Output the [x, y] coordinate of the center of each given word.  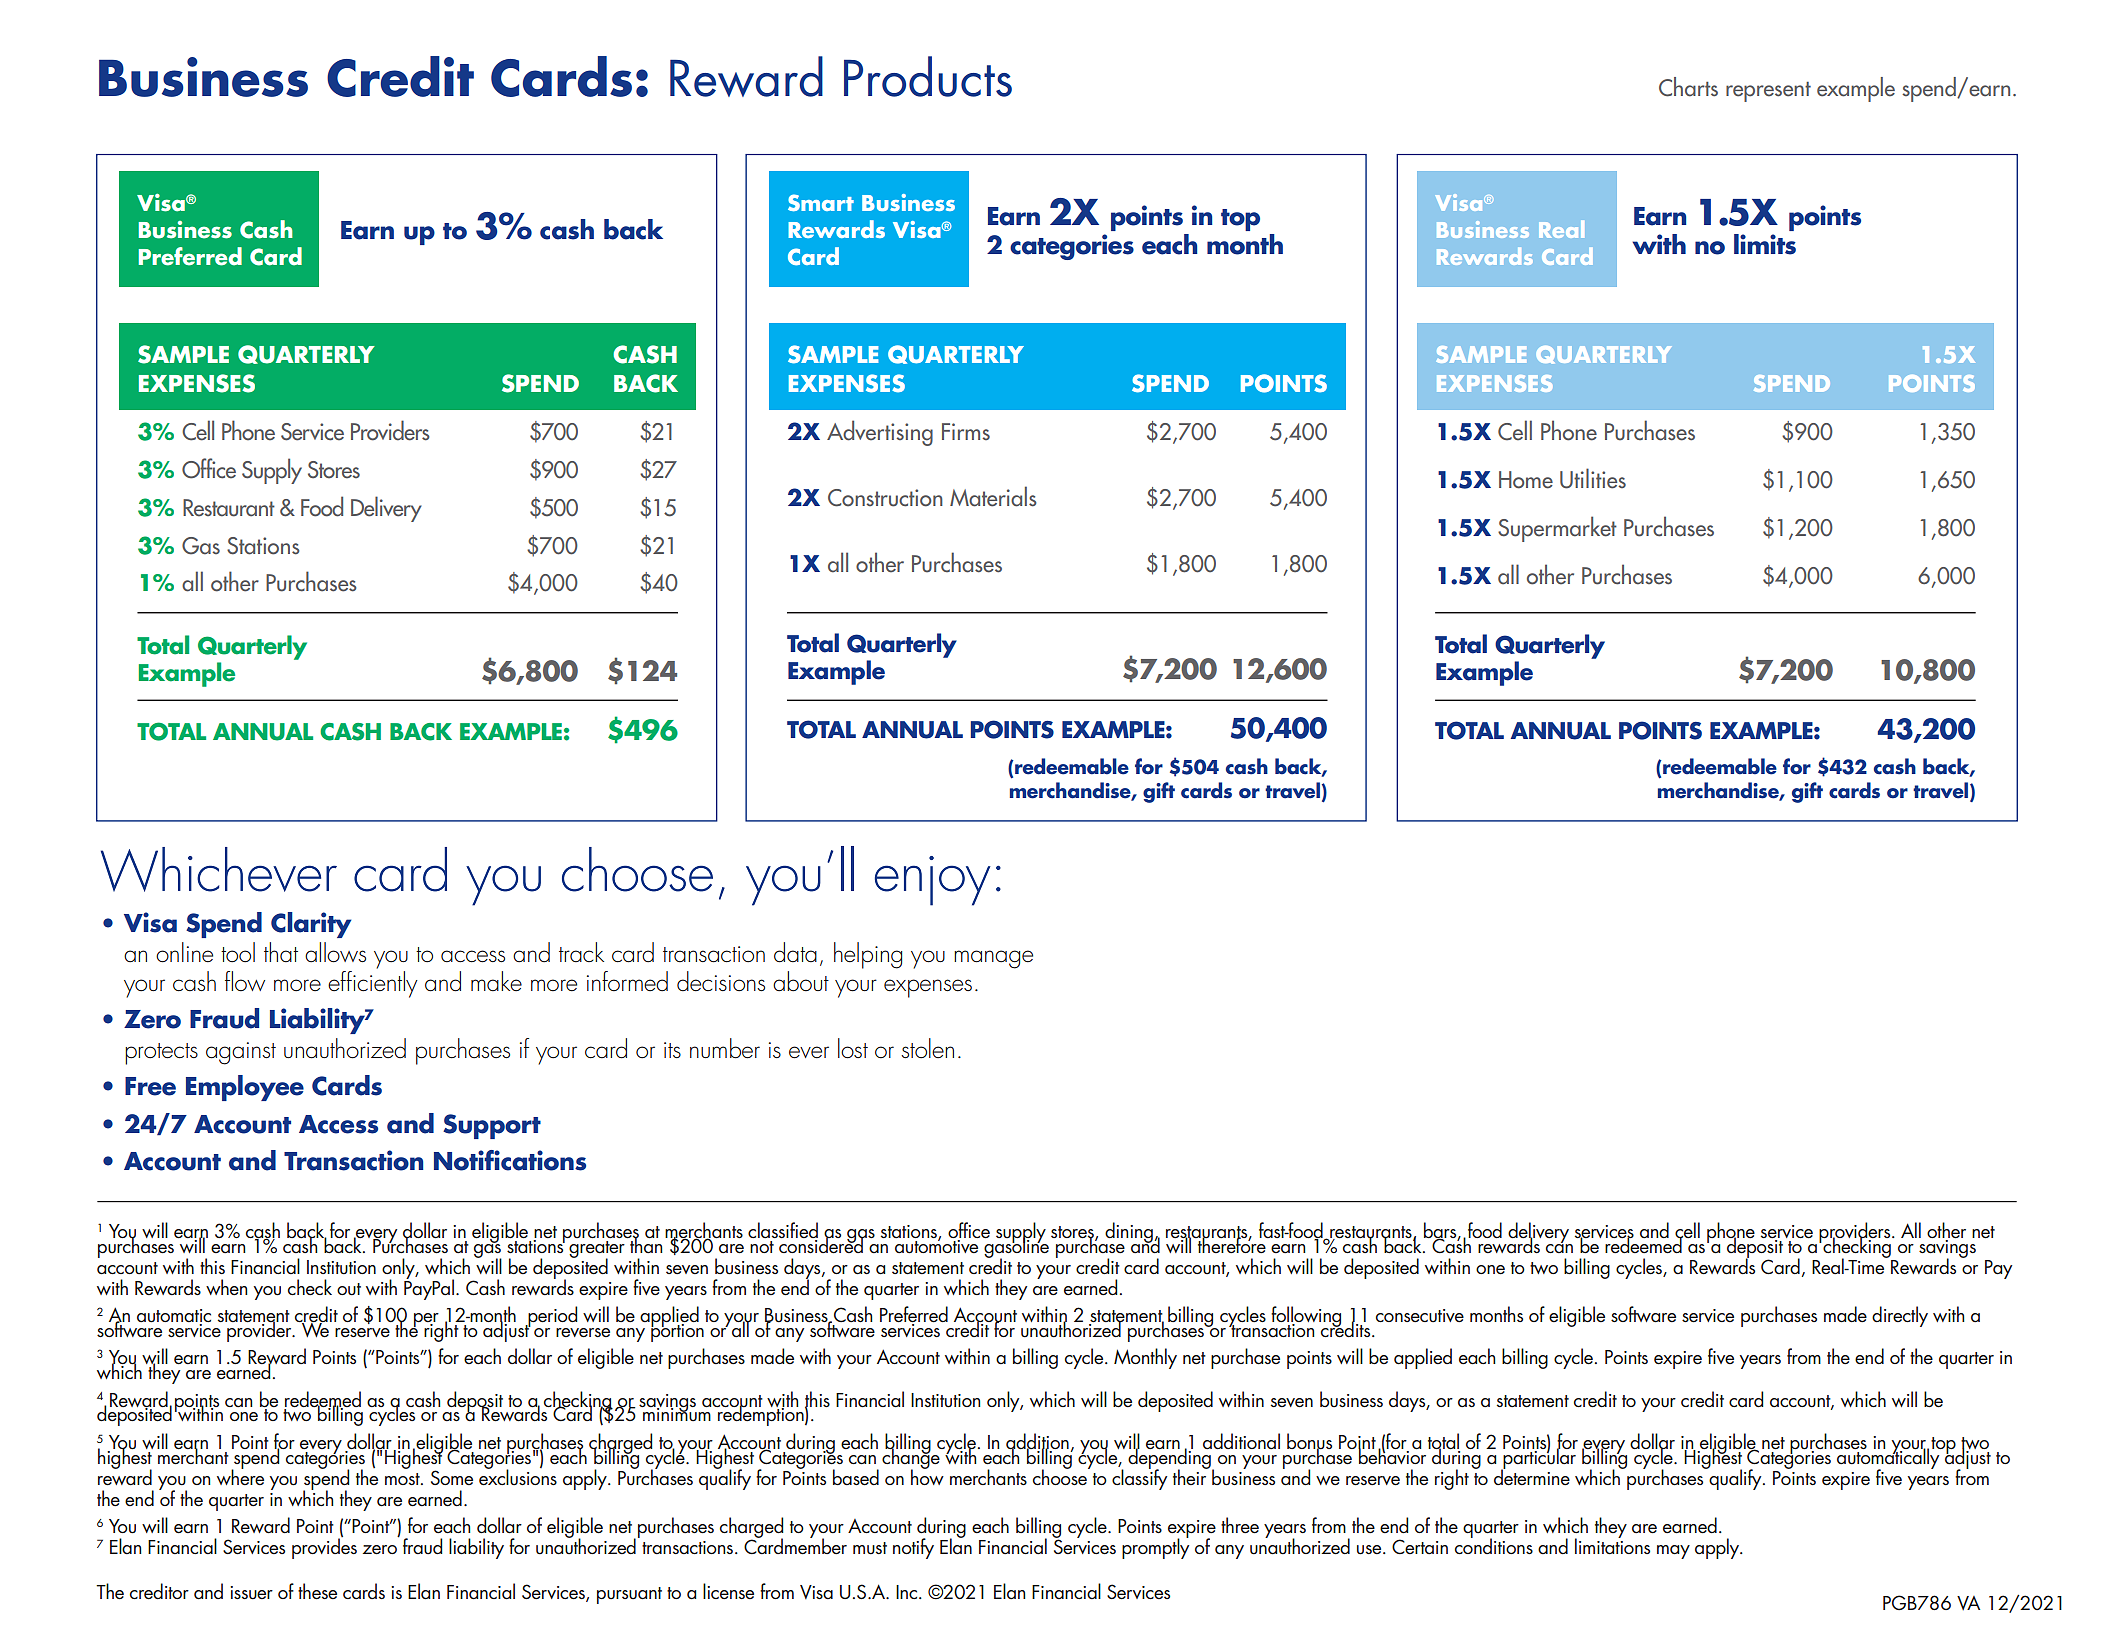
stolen [927, 1048]
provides [324, 1547]
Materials [993, 496]
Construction [885, 498]
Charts [1688, 87]
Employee [245, 1088]
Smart [821, 202]
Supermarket [1557, 529]
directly [1900, 1316]
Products [928, 76]
